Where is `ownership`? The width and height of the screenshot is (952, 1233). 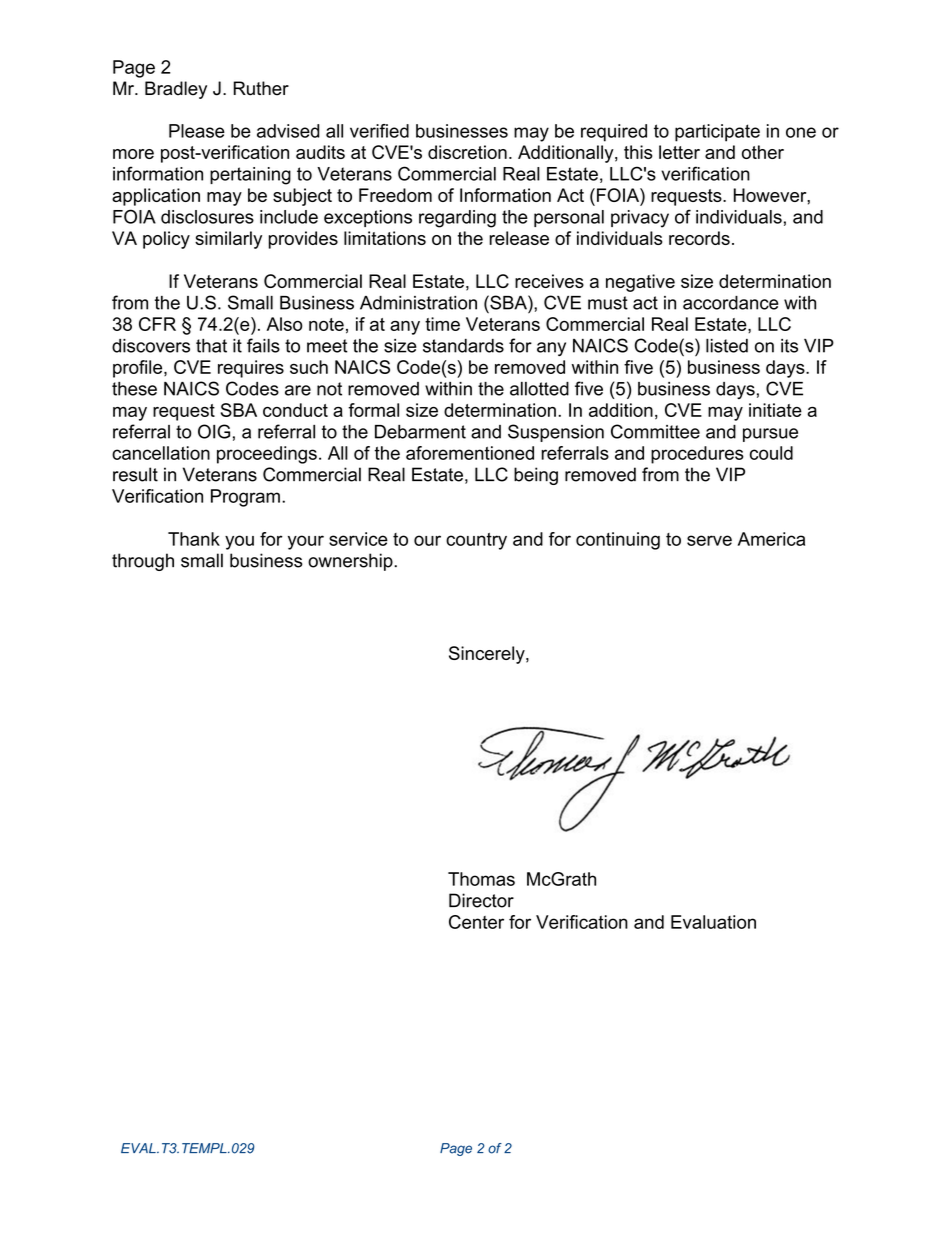 ownership is located at coordinates (351, 562).
